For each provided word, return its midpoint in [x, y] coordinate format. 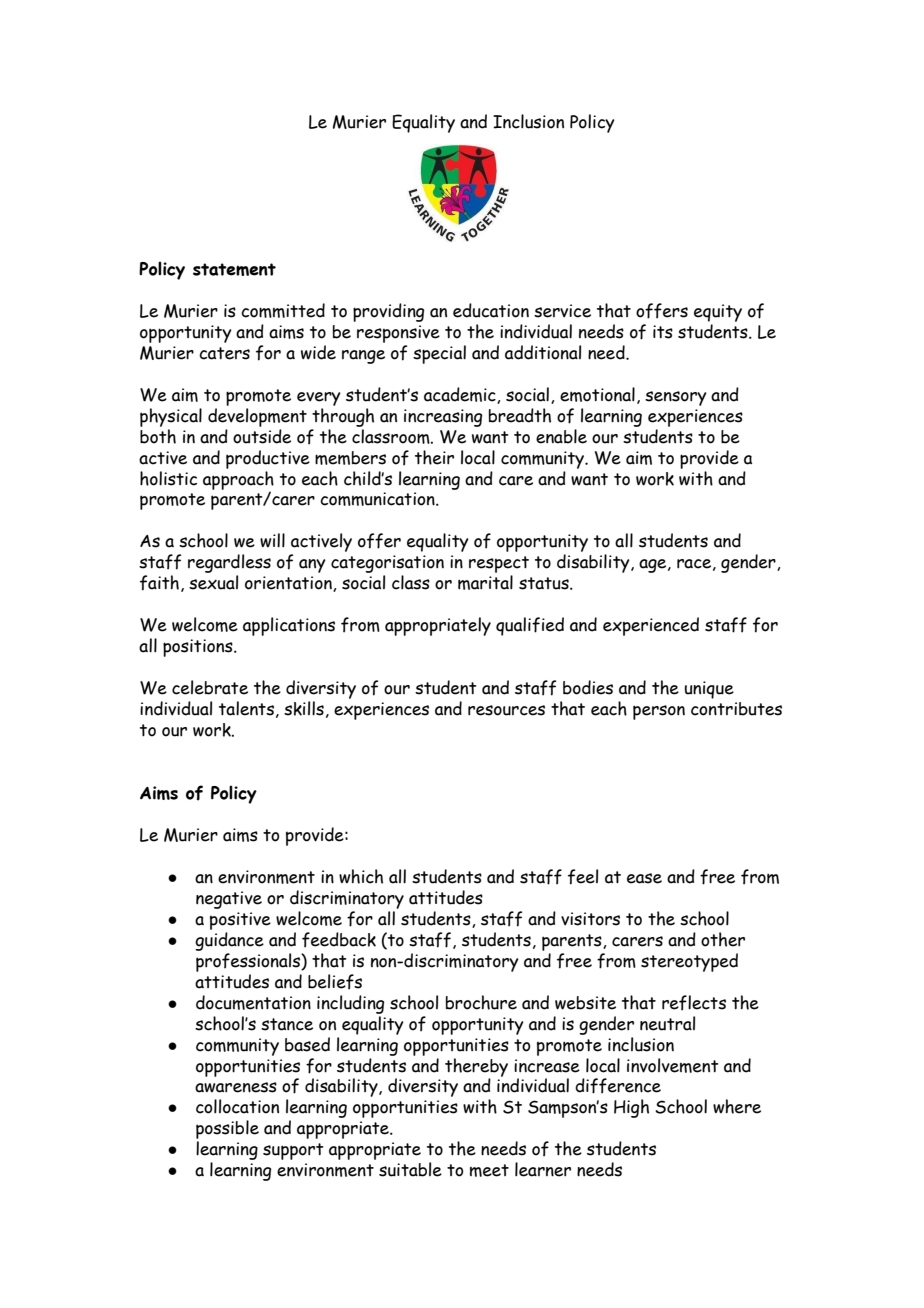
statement [234, 269]
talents [246, 708]
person [659, 712]
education [491, 310]
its [663, 332]
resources [506, 710]
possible [227, 1131]
